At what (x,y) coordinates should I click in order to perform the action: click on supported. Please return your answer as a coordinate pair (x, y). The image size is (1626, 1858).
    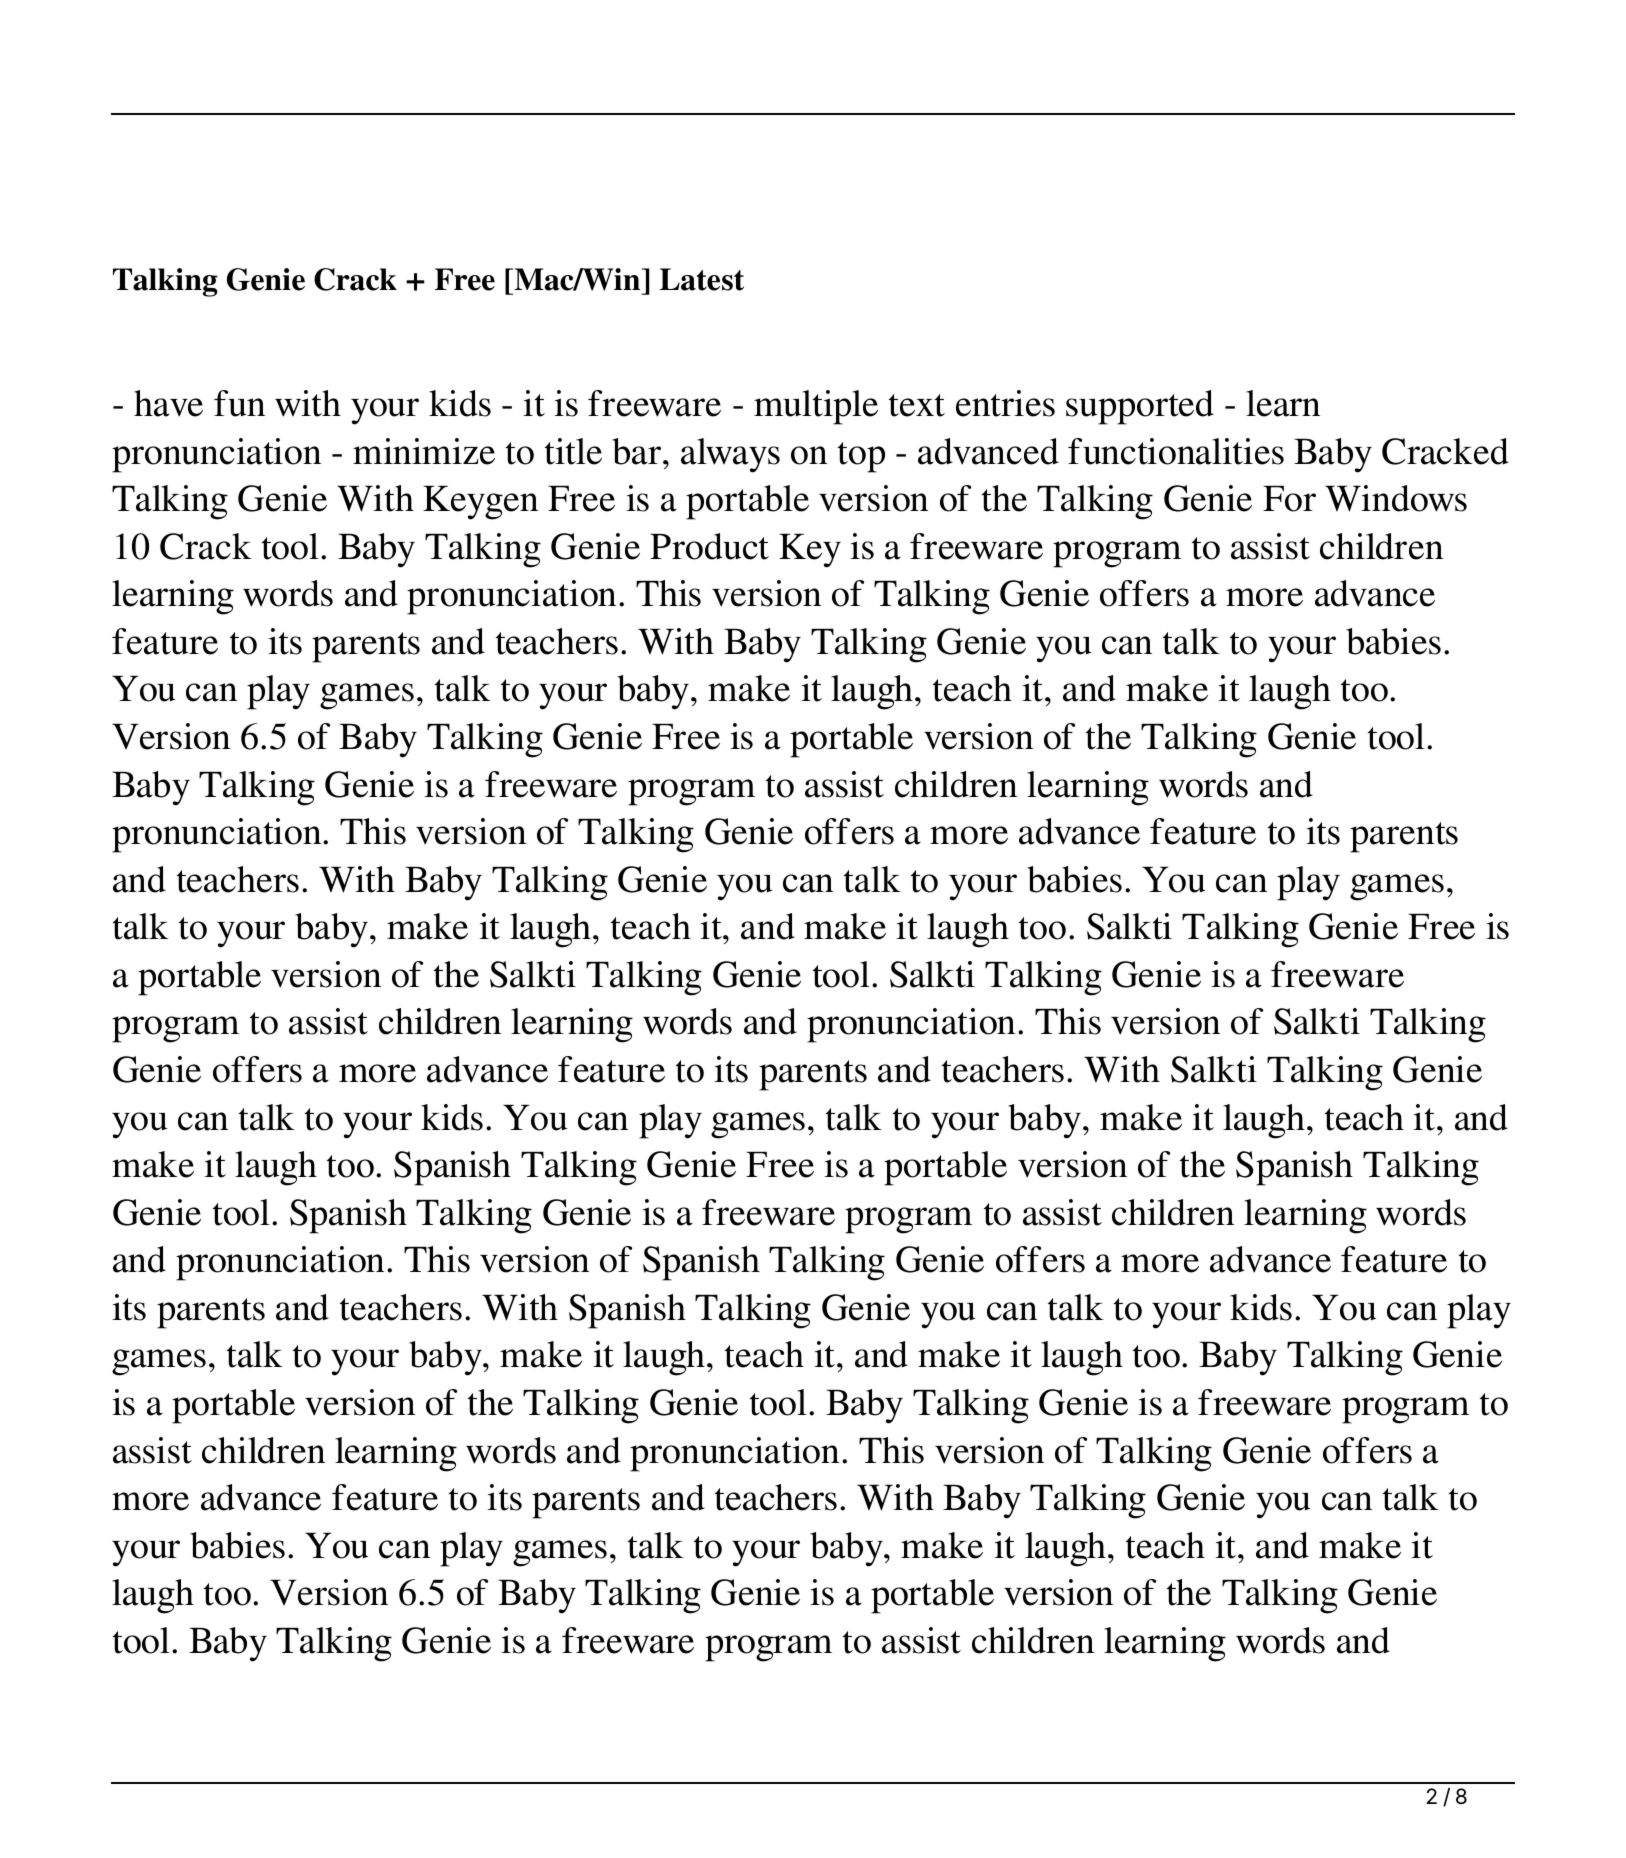
    Looking at the image, I should click on (1140, 407).
